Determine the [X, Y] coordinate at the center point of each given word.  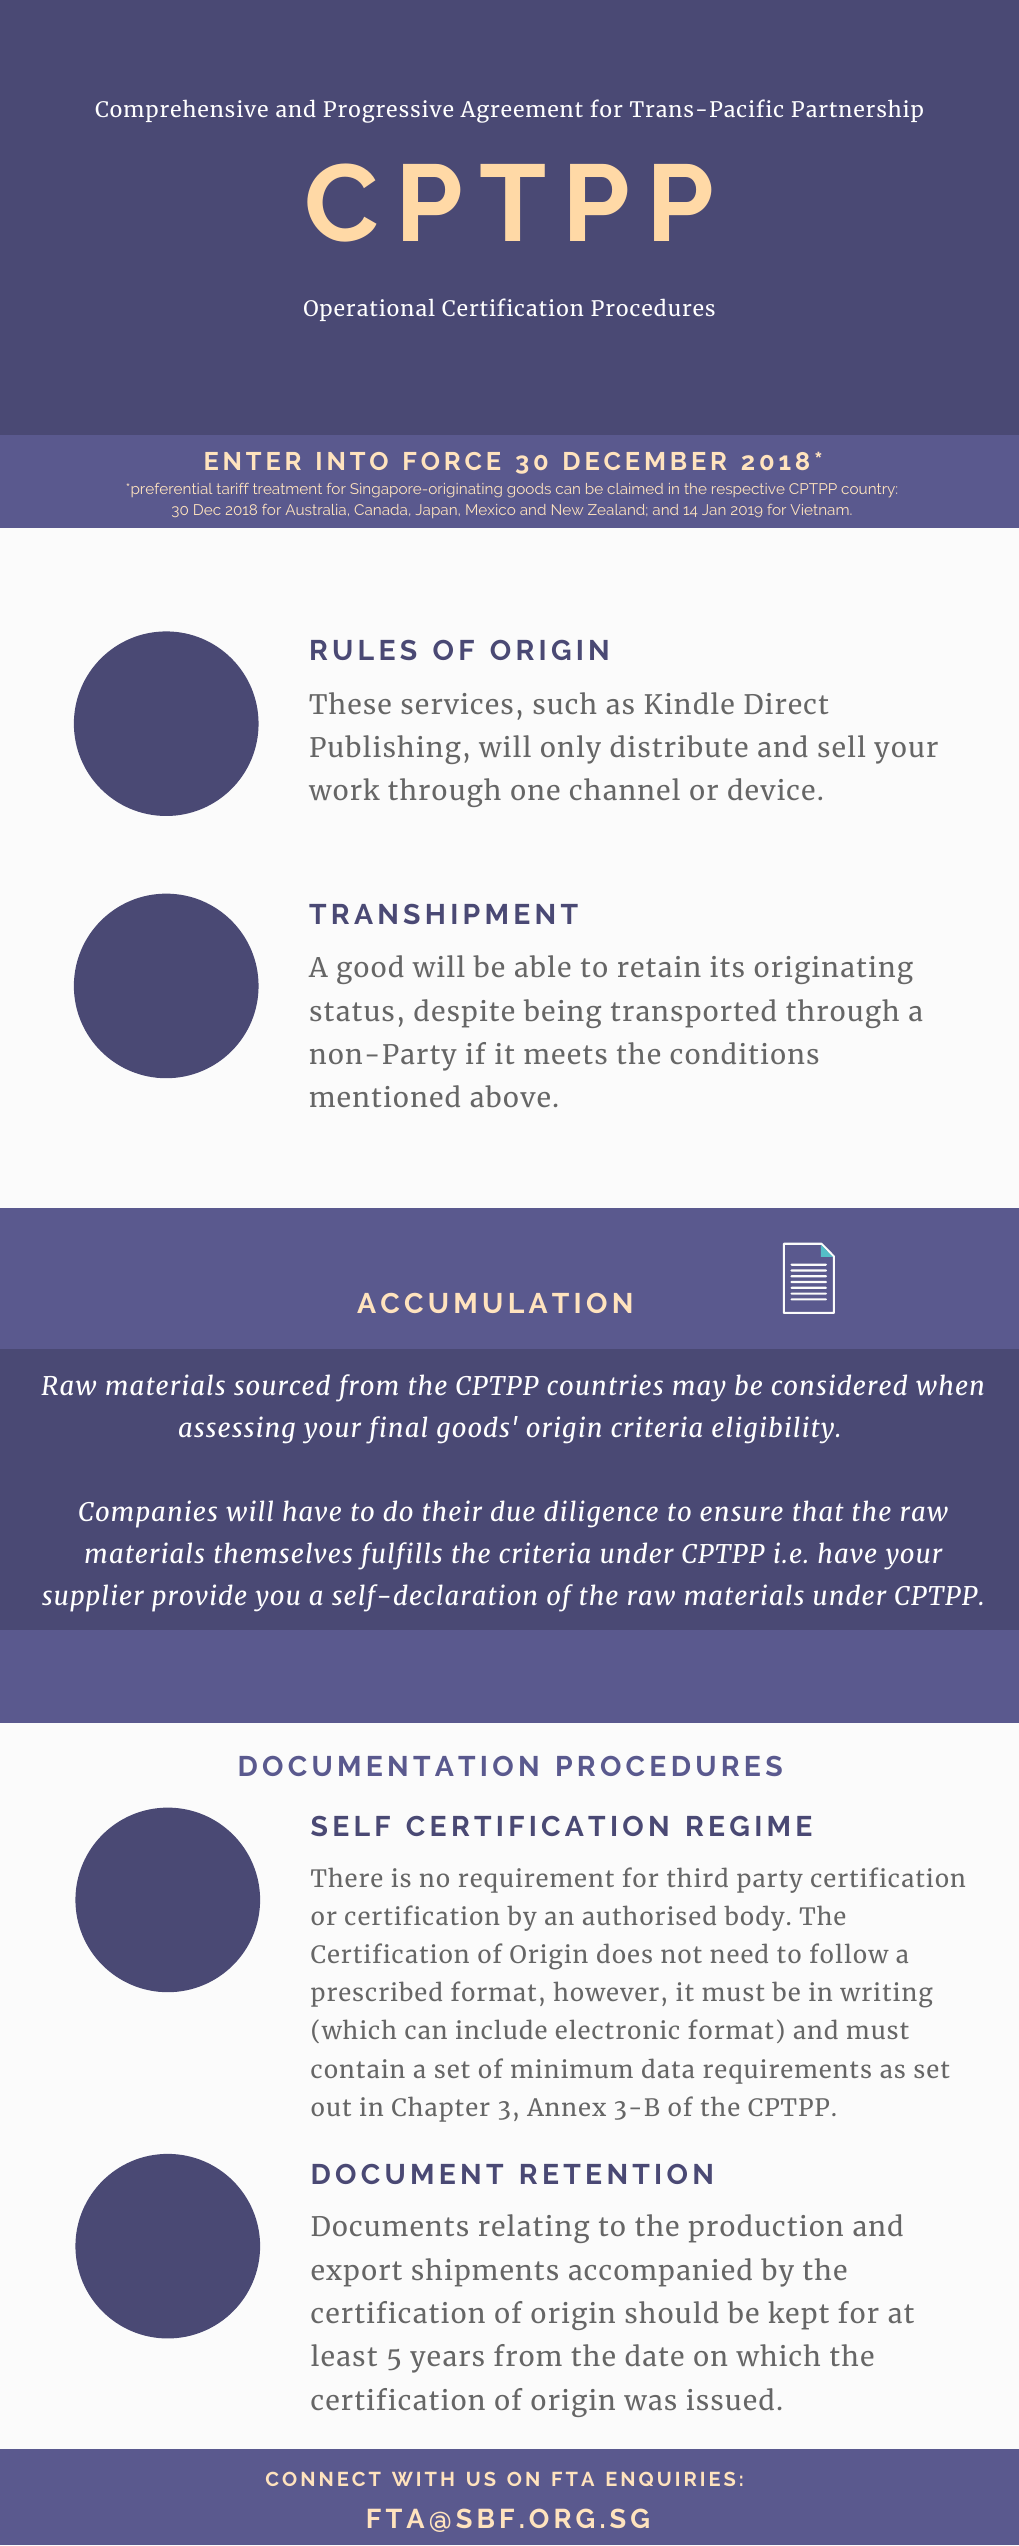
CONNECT [323, 2479]
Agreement [521, 112]
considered [839, 1384]
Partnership [857, 110]
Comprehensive [182, 111]
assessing [237, 1430]
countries [605, 1384]
